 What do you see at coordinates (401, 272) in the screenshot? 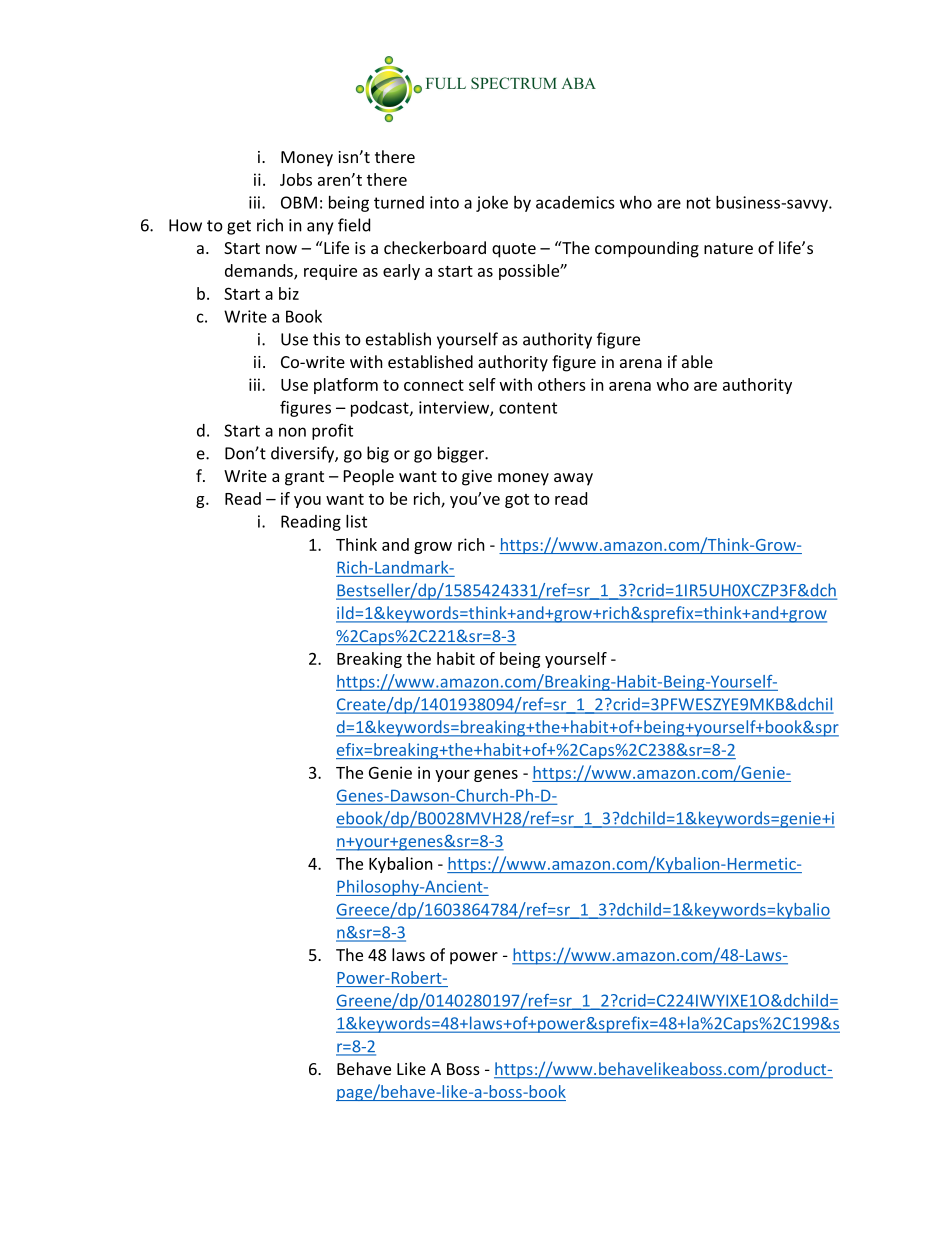
I see `early` at bounding box center [401, 272].
